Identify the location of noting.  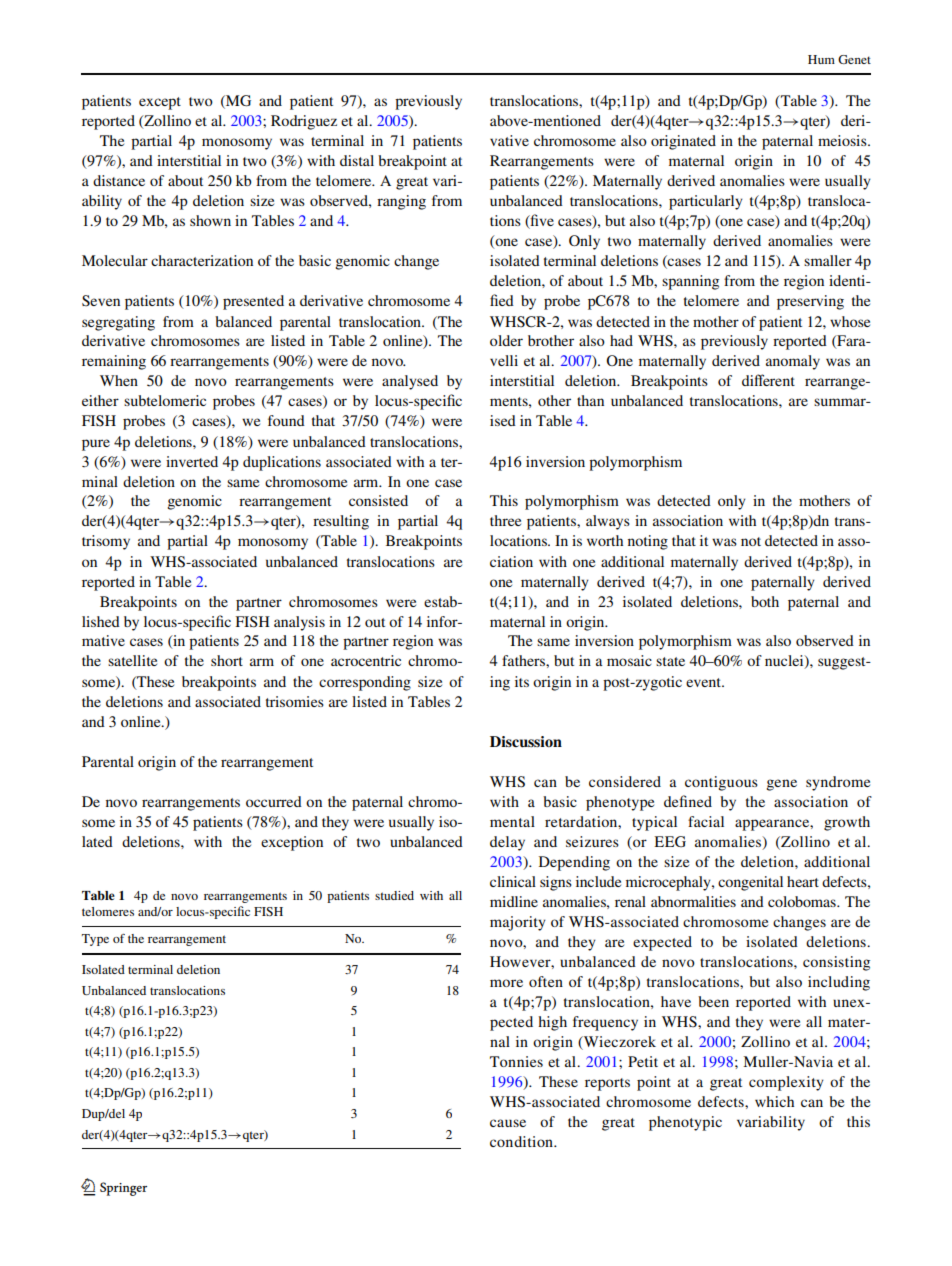
(648, 542).
